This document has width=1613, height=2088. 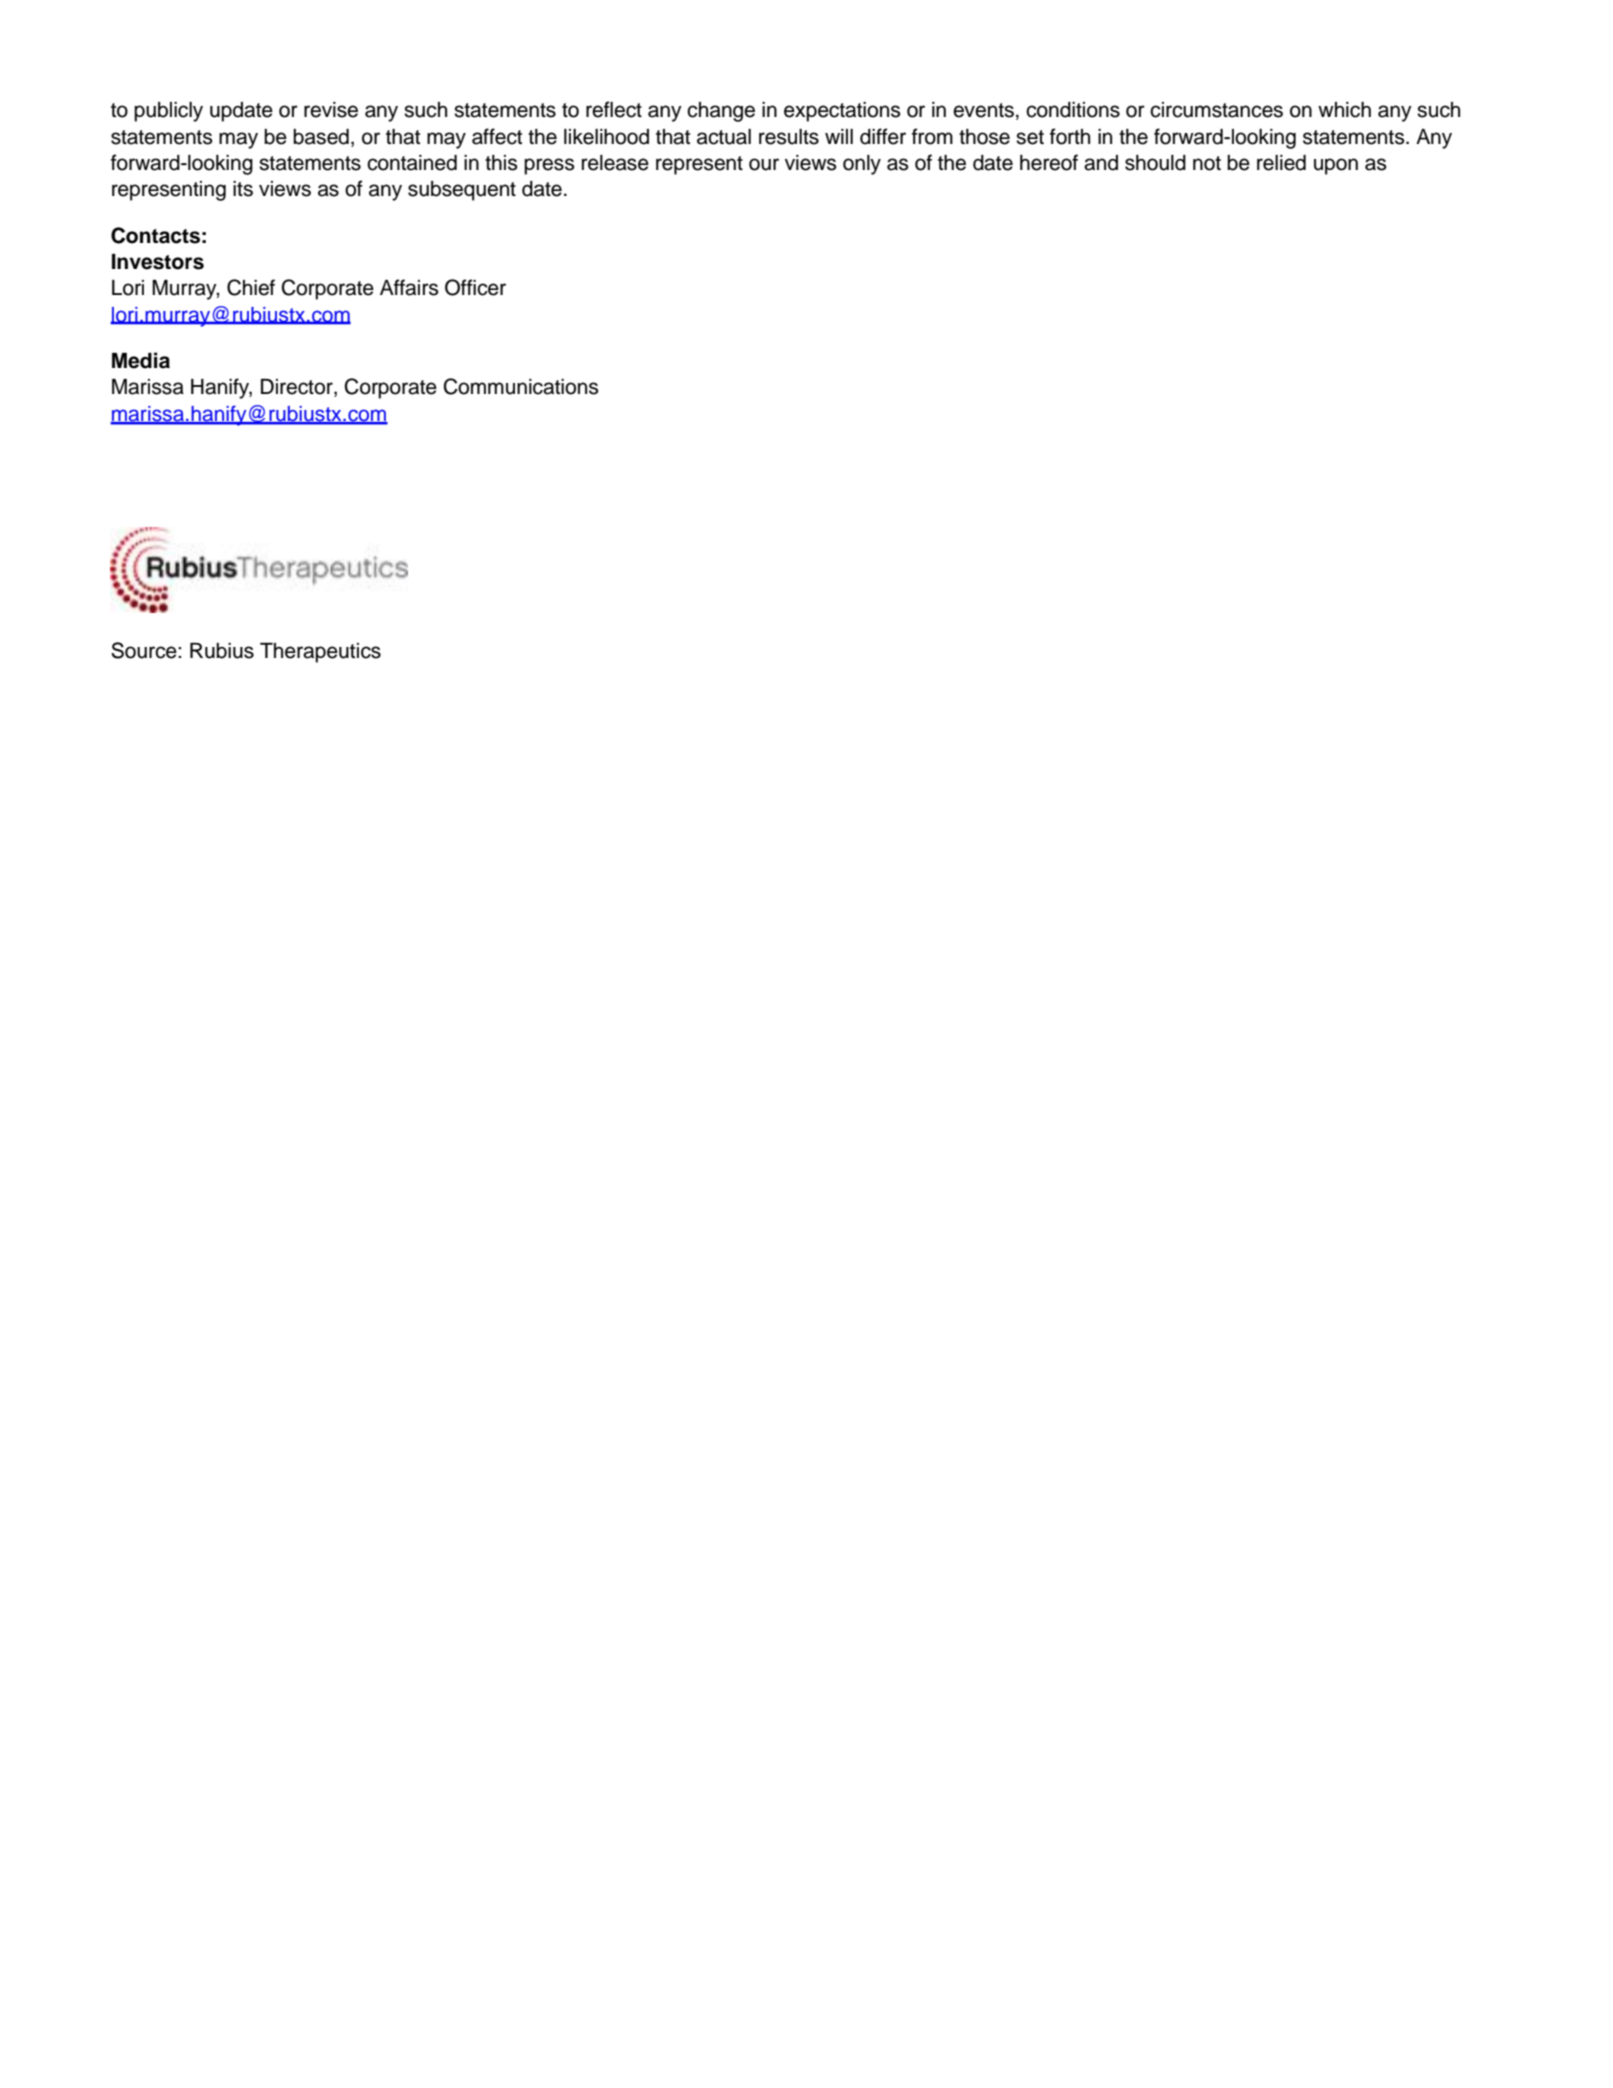 I want to click on circumstances, so click(x=1216, y=110).
